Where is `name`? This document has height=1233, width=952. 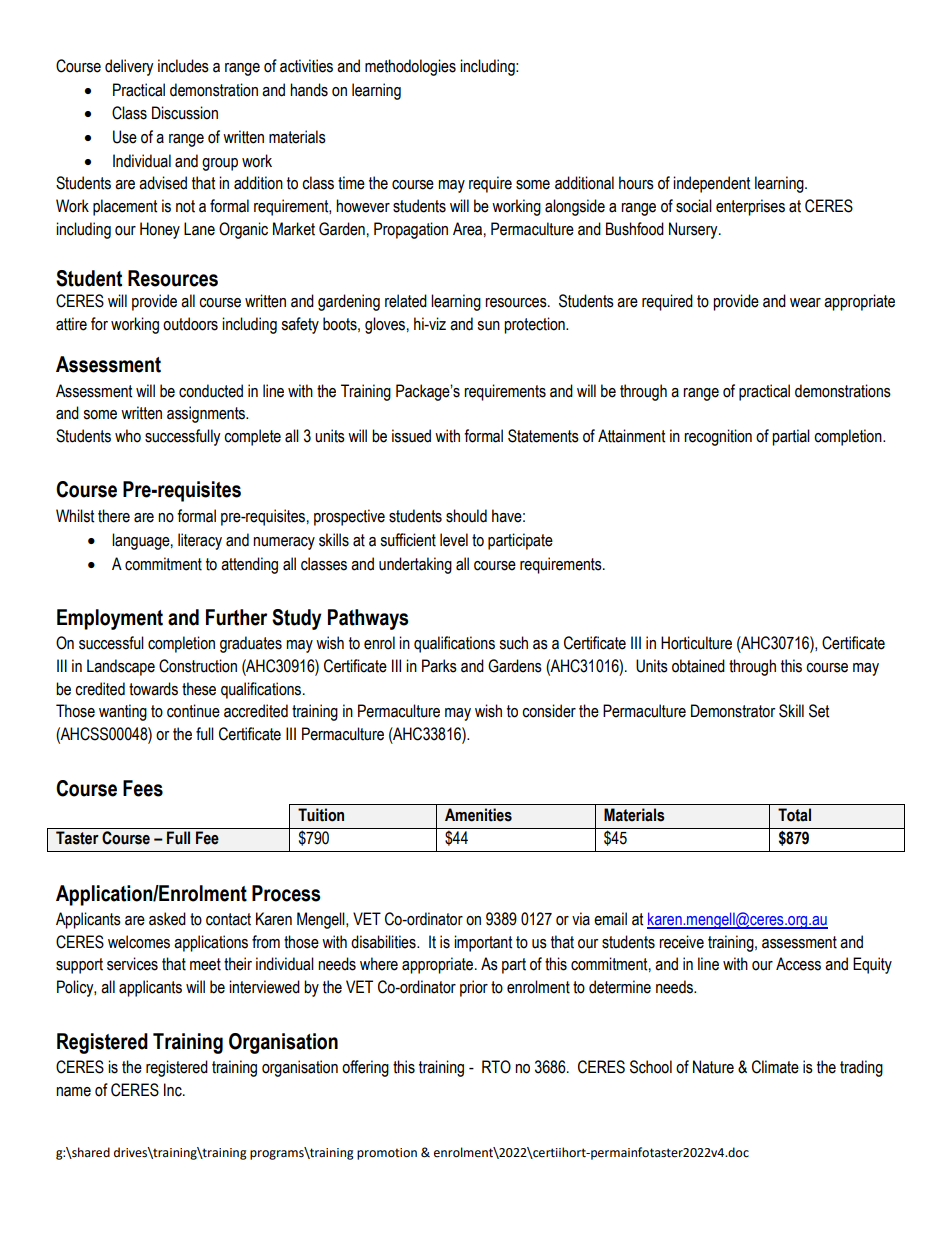
name is located at coordinates (73, 1092).
